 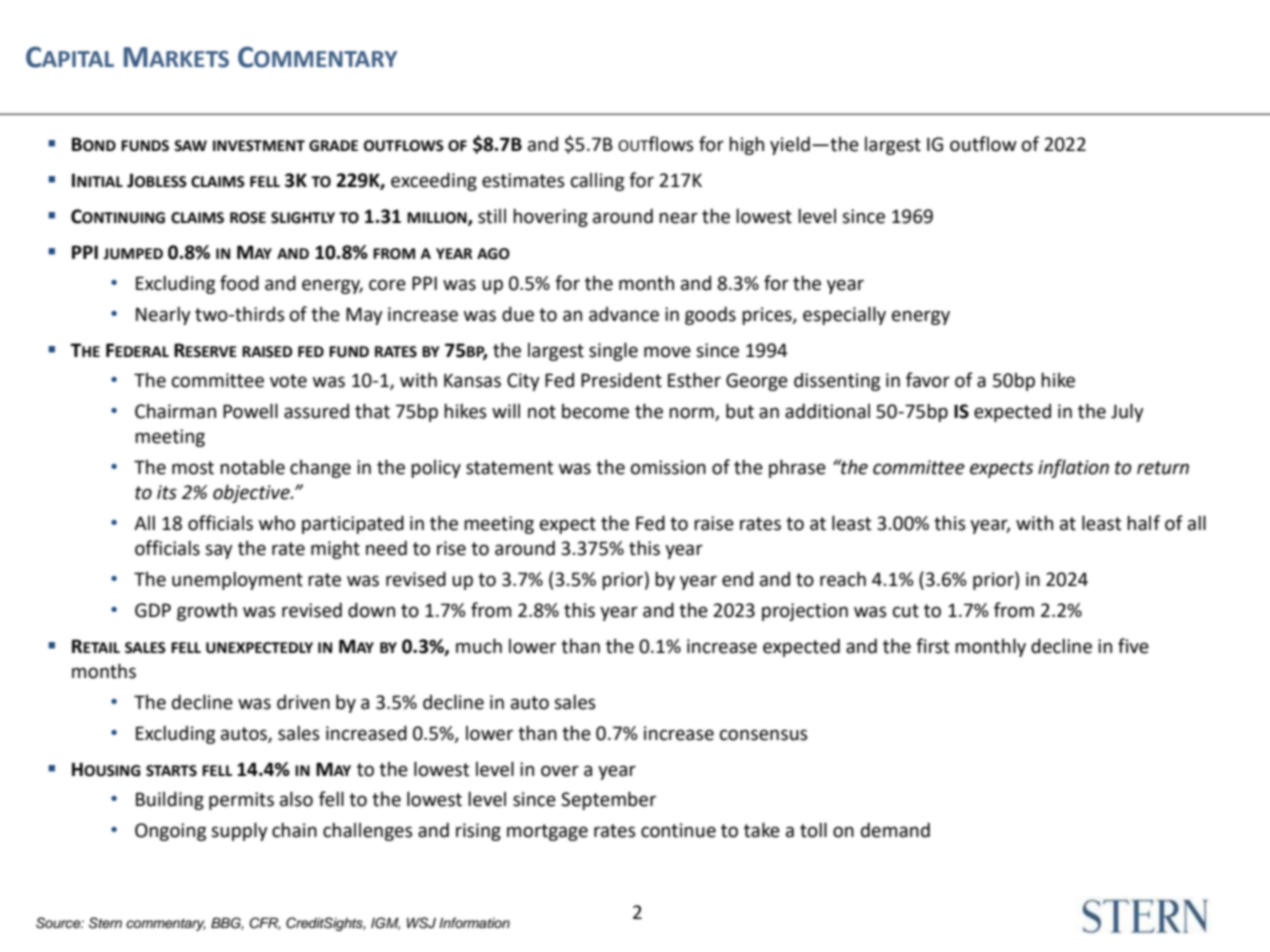 I want to click on half, so click(x=1143, y=523).
